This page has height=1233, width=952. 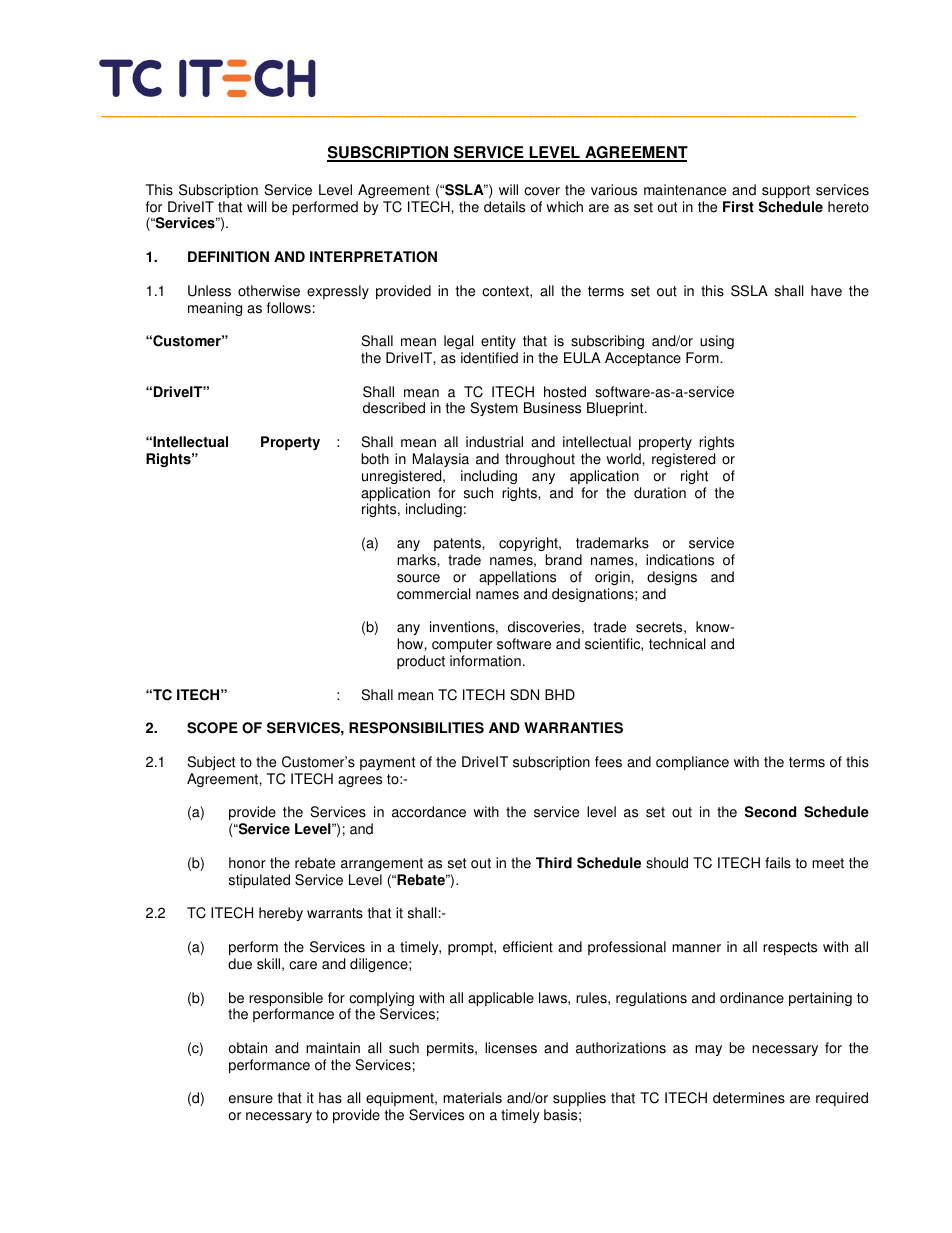 I want to click on honor, so click(x=247, y=863).
